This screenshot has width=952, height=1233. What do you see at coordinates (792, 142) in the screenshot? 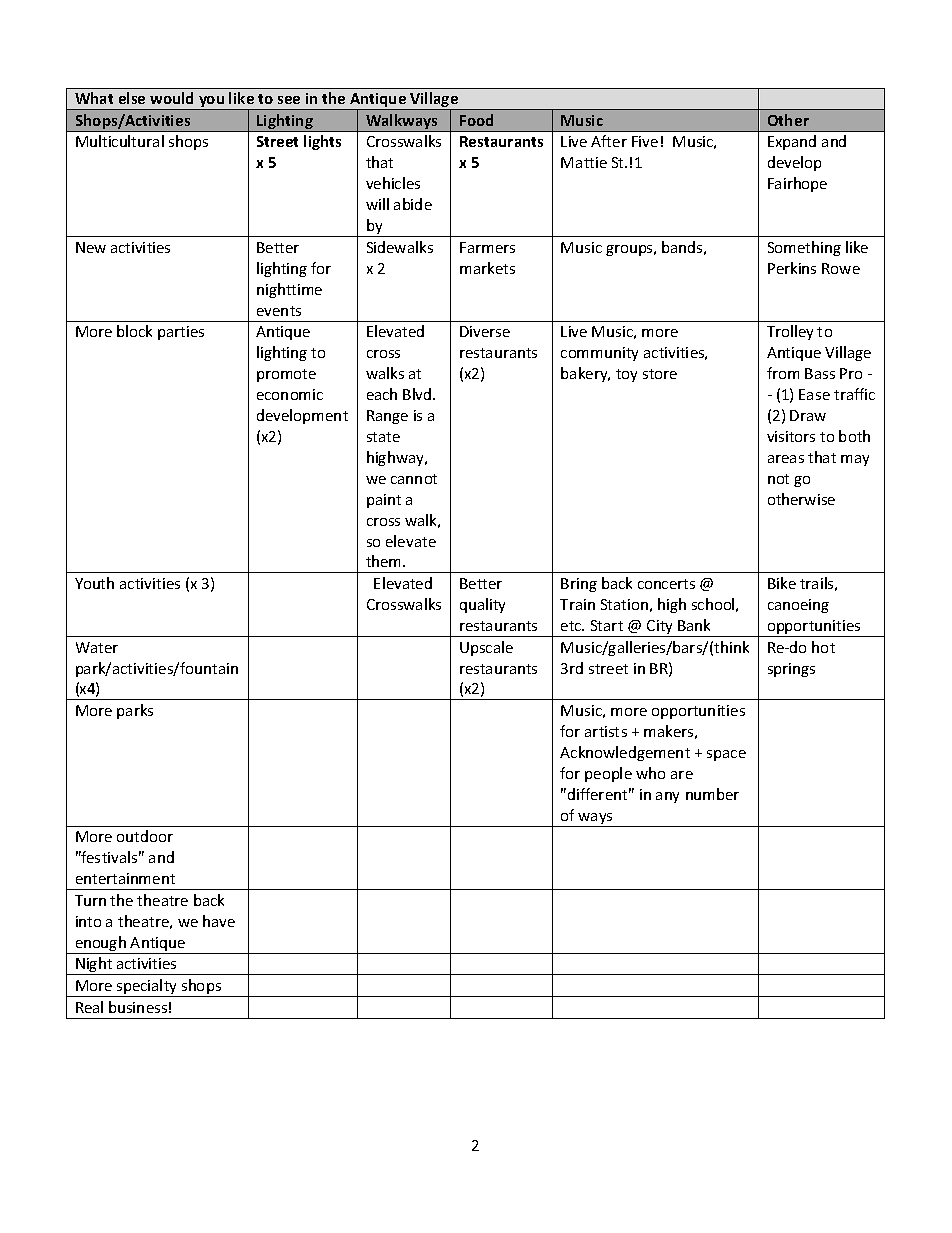
I see `Expand` at bounding box center [792, 142].
